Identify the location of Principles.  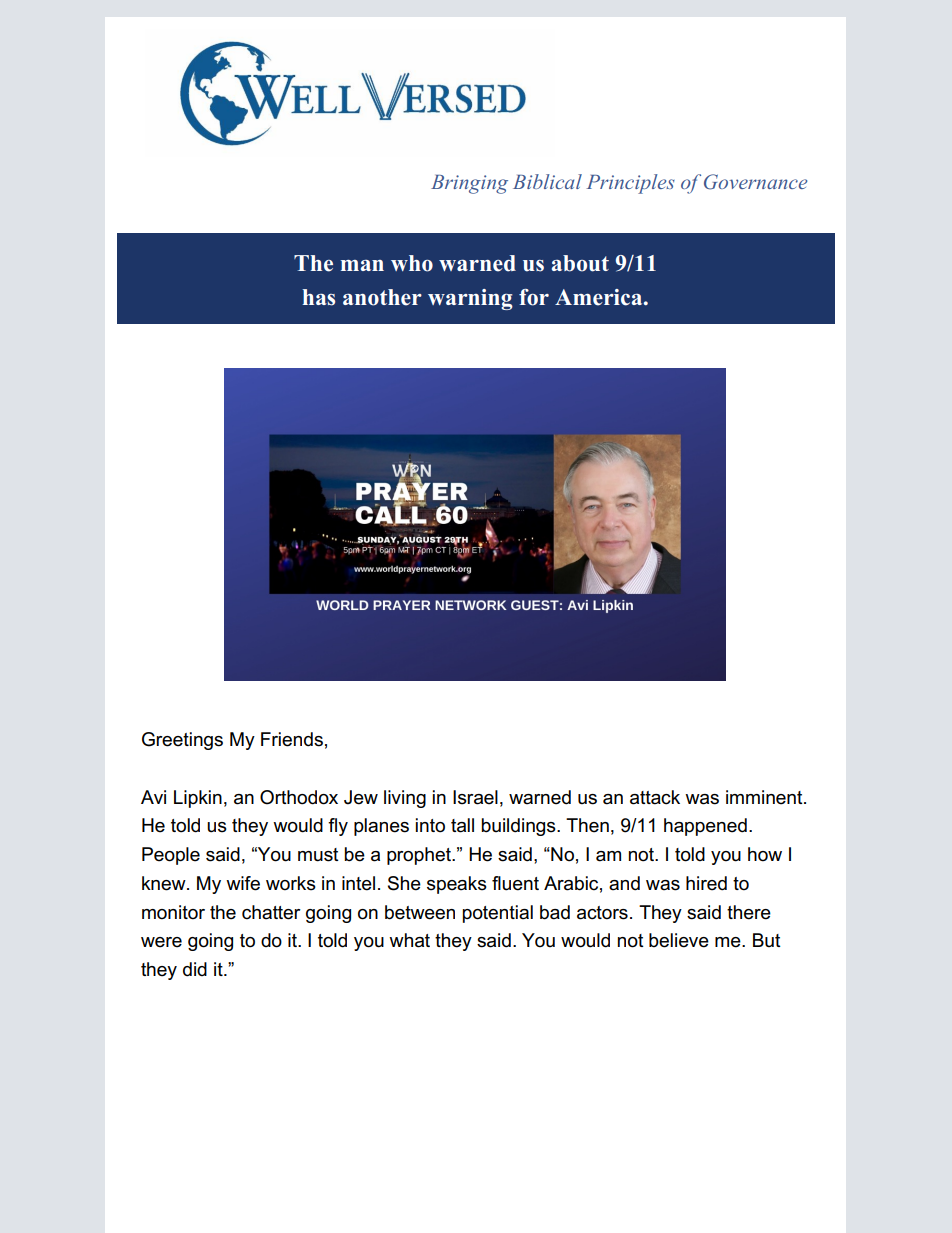
(630, 184).
